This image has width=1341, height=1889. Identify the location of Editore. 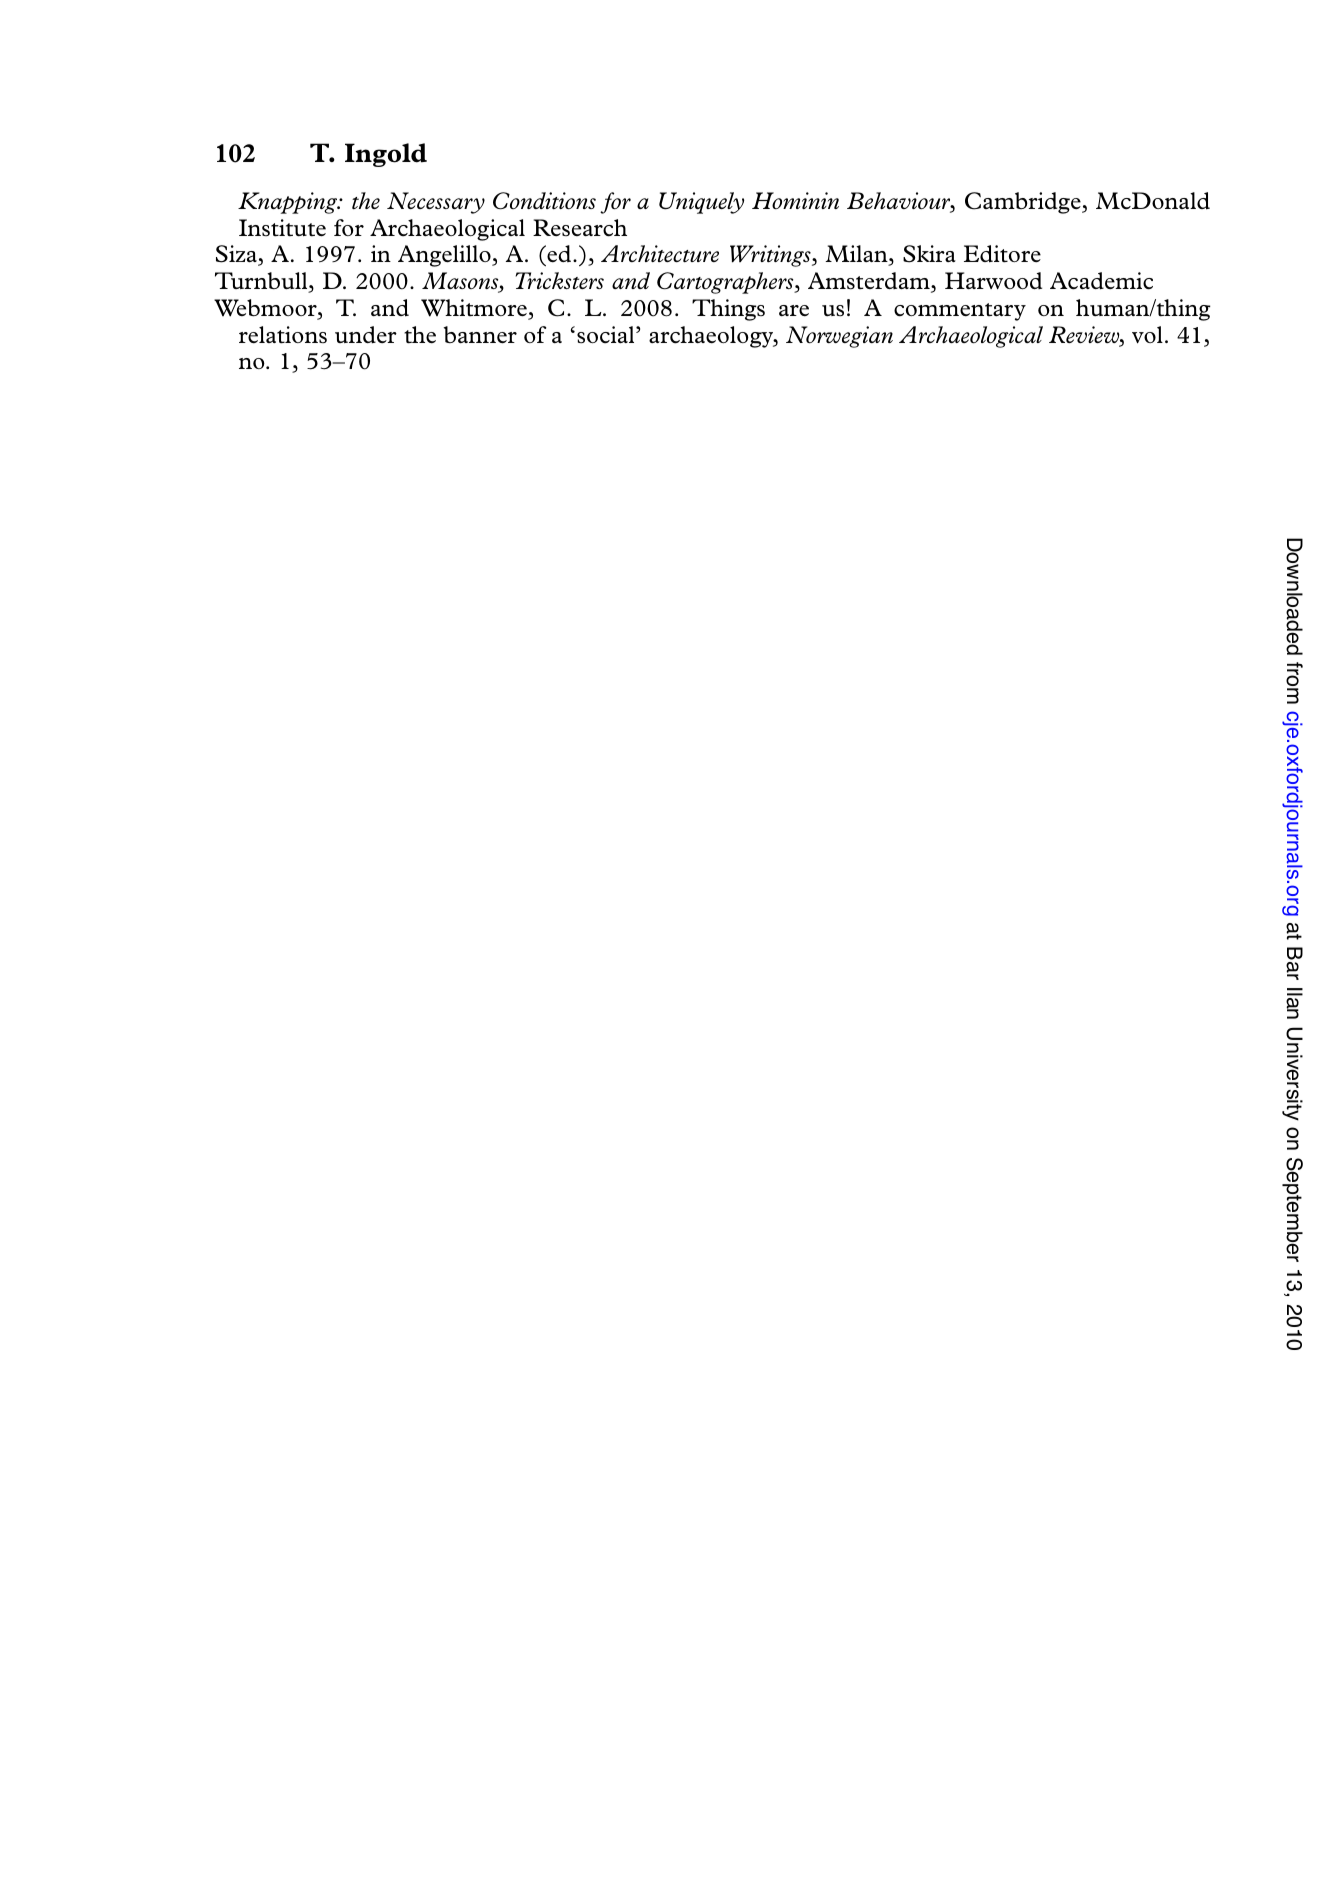
(1002, 254).
